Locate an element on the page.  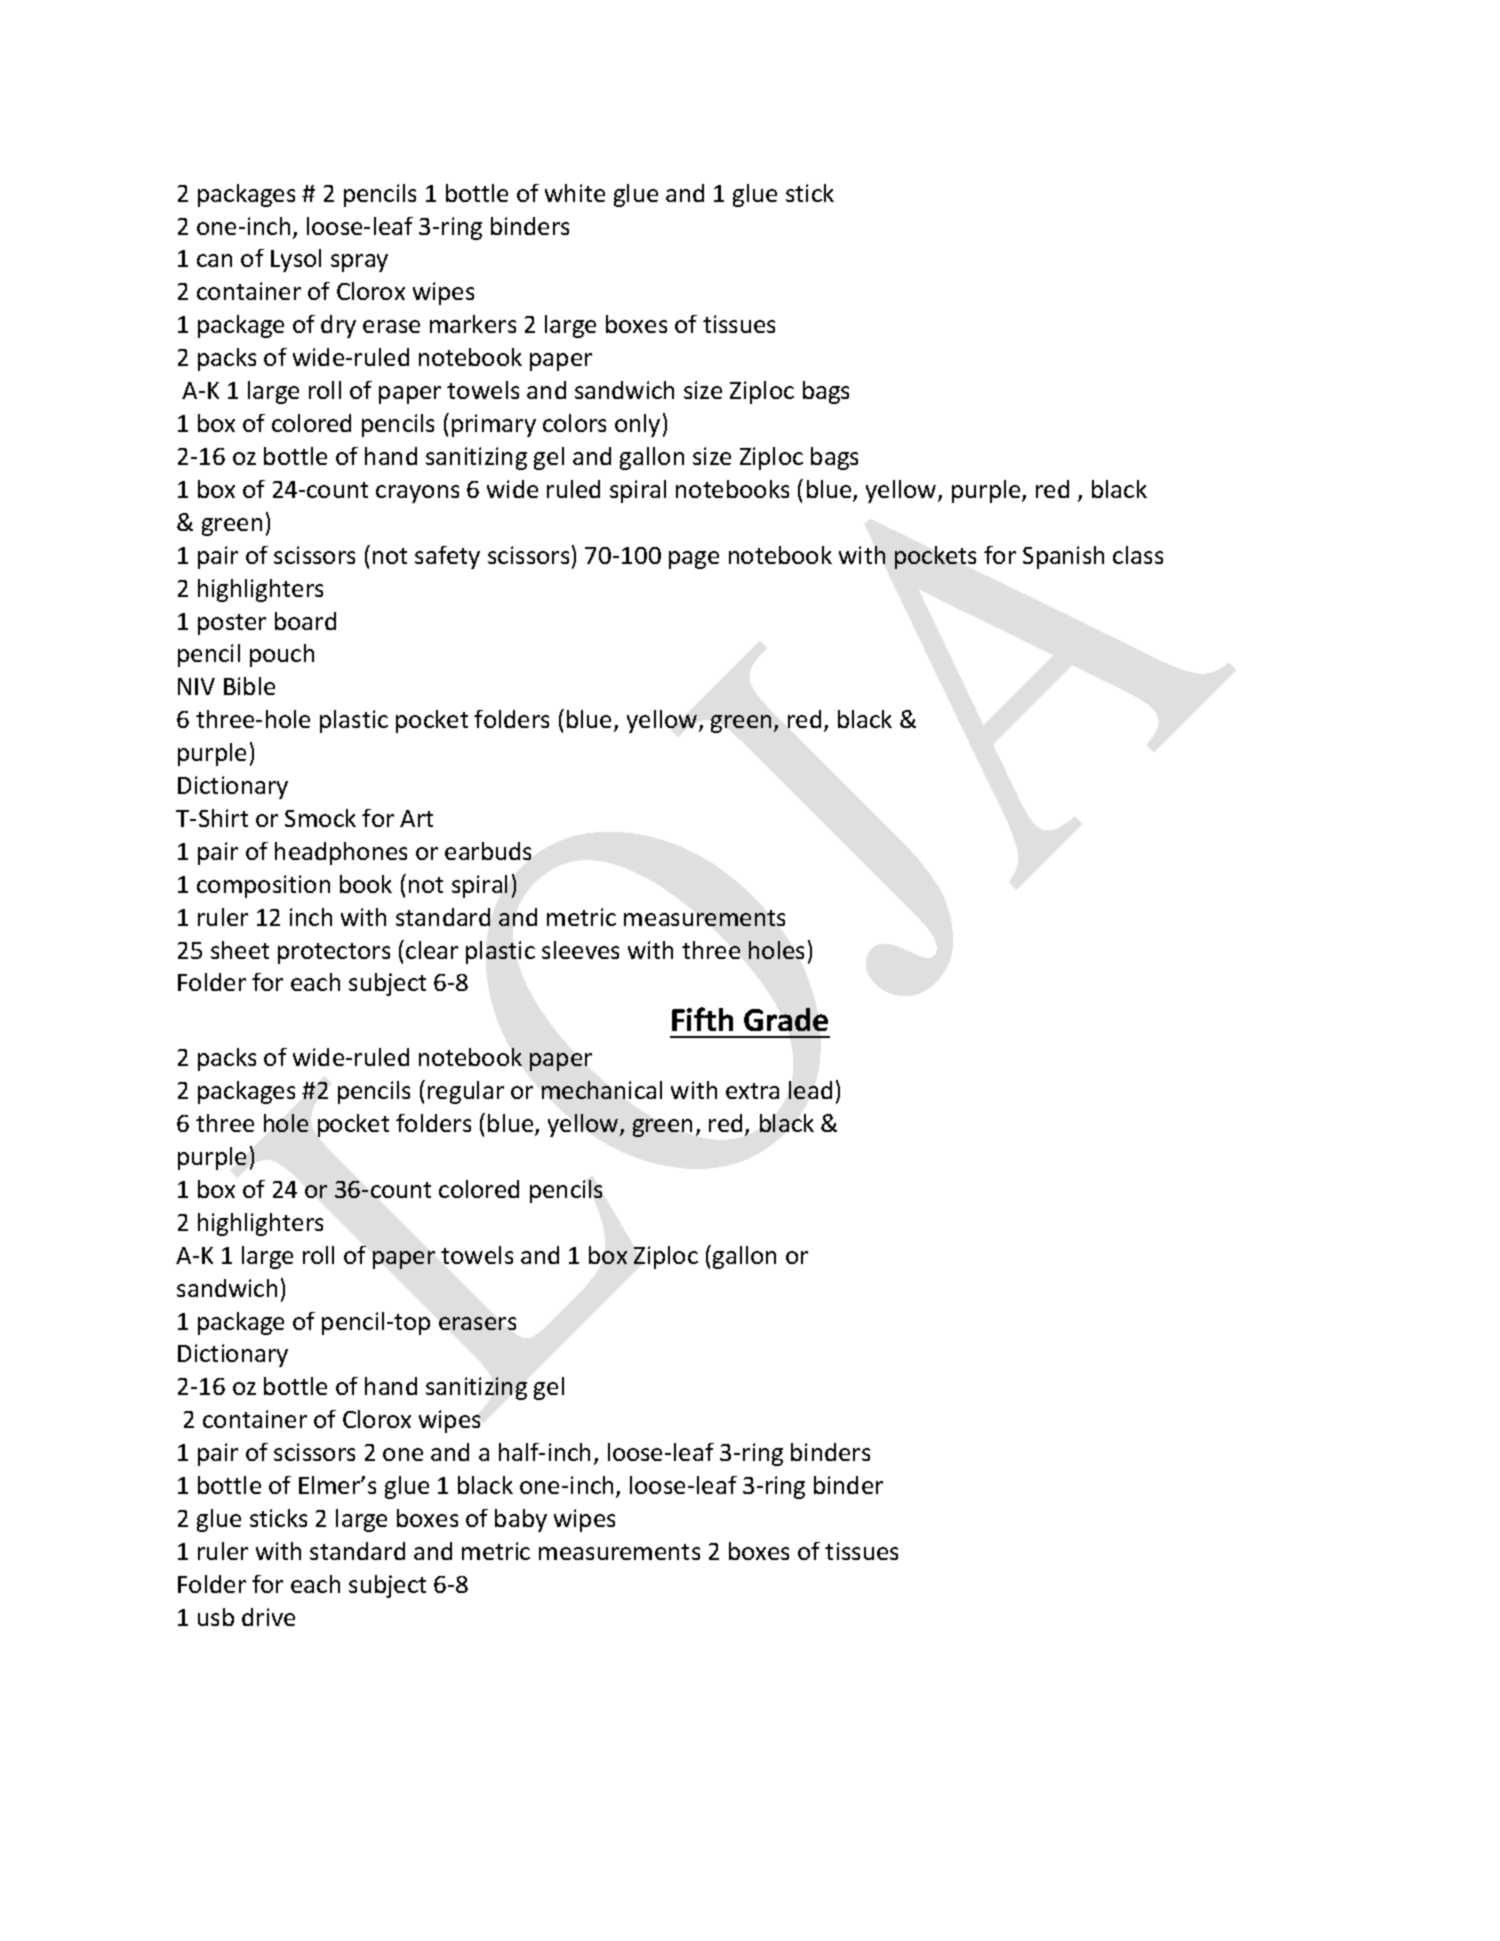
white is located at coordinates (575, 193).
